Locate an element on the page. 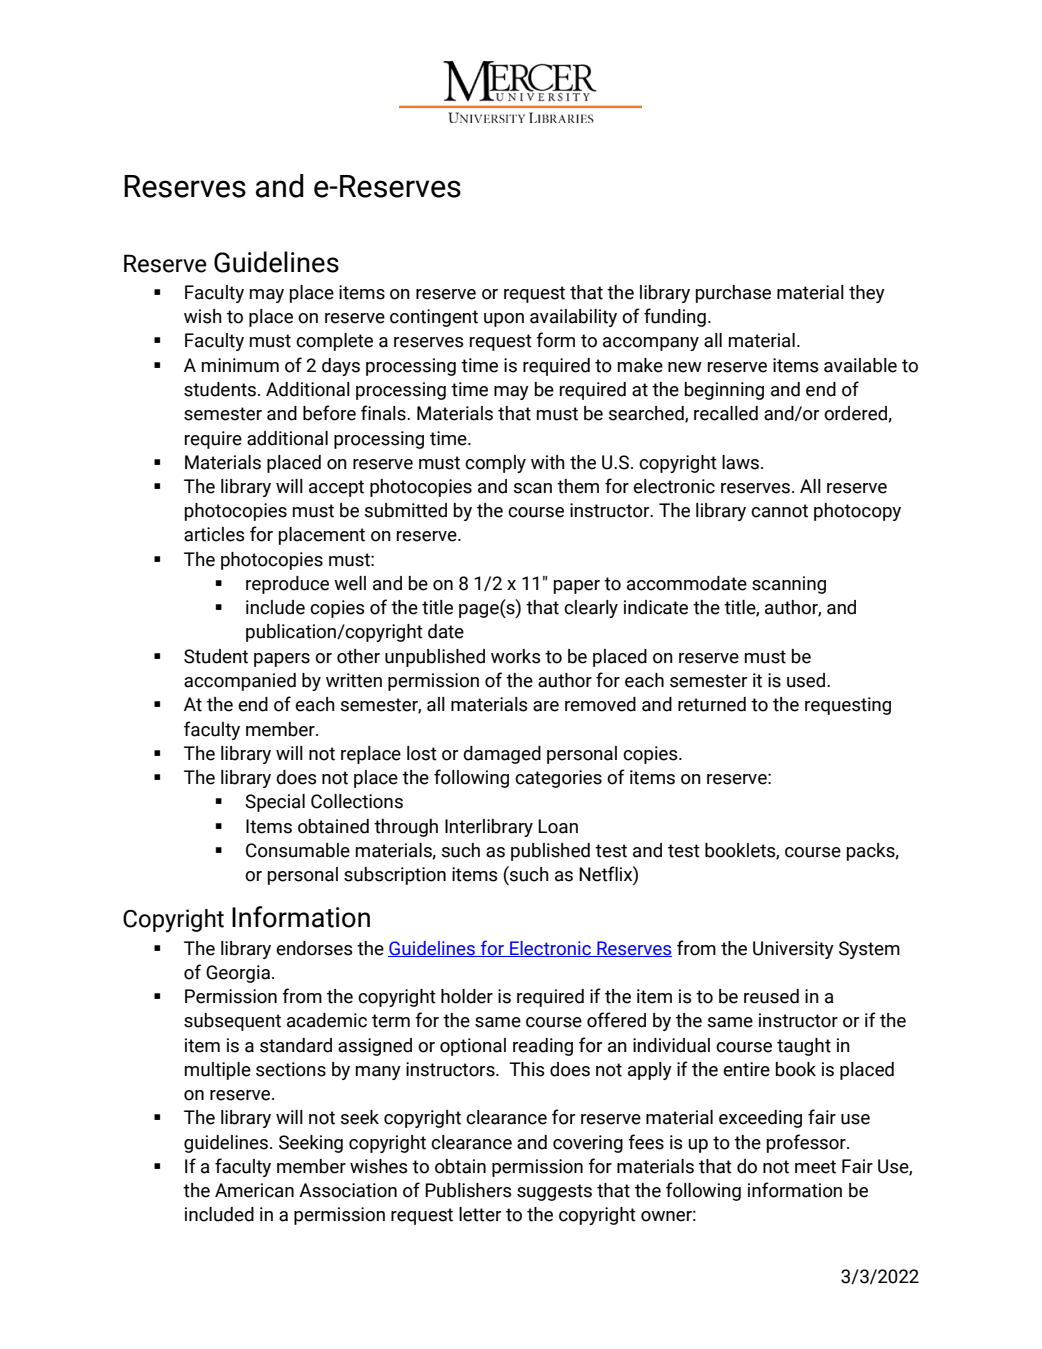  American is located at coordinates (254, 1190).
